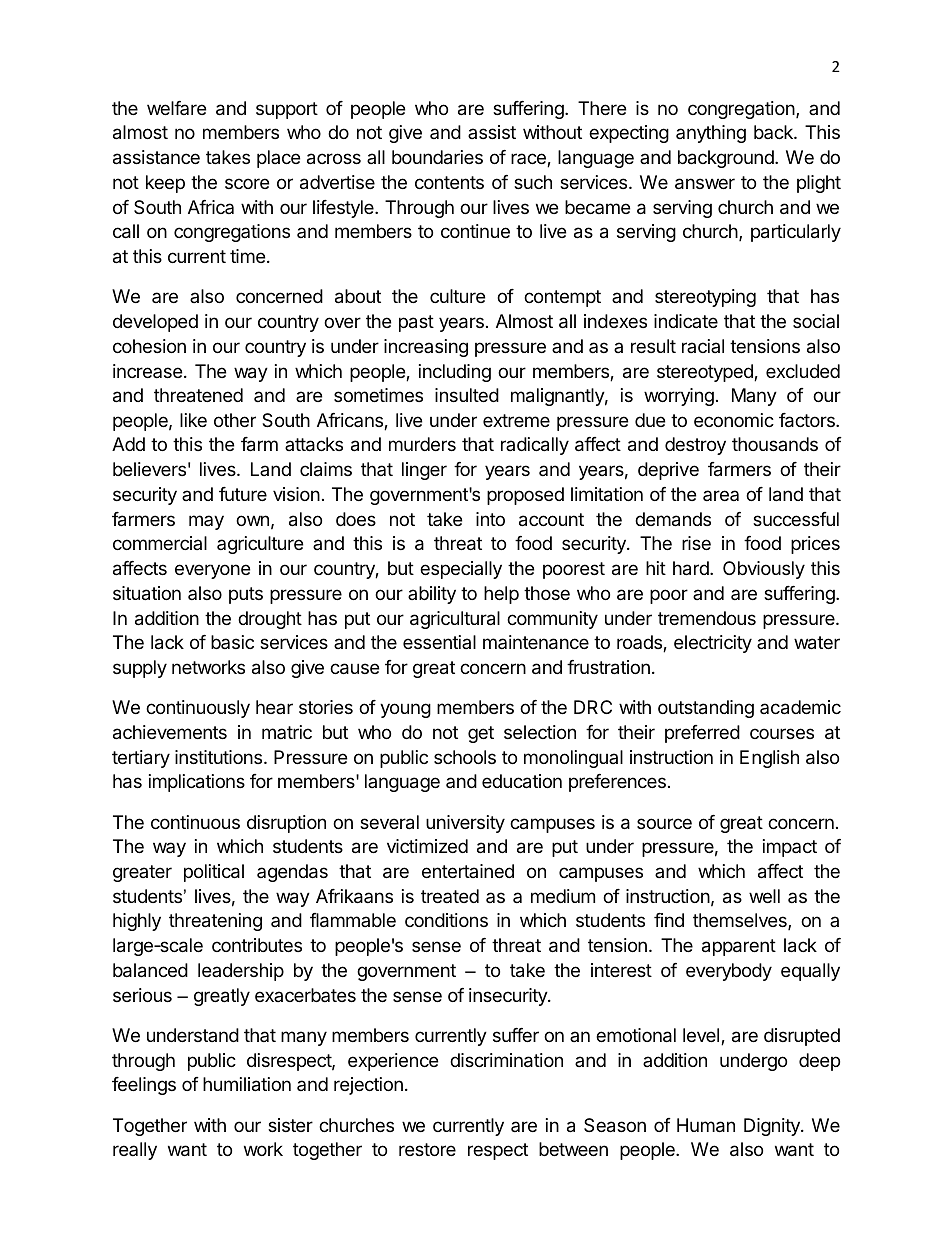  I want to click on entertained, so click(468, 871).
